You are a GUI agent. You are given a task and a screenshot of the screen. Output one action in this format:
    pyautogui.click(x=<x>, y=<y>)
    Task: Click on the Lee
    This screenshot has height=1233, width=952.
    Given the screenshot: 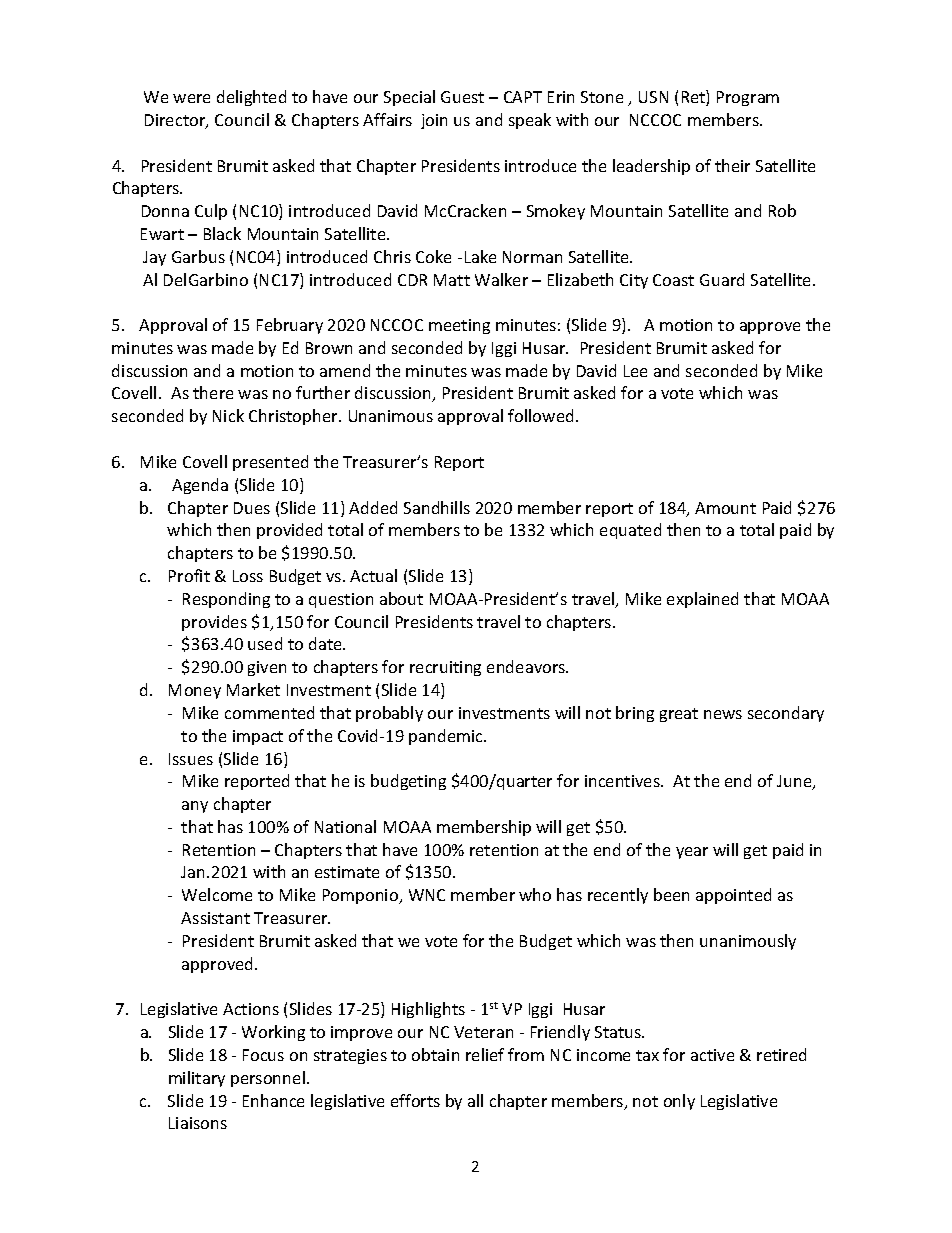 What is the action you would take?
    pyautogui.click(x=635, y=371)
